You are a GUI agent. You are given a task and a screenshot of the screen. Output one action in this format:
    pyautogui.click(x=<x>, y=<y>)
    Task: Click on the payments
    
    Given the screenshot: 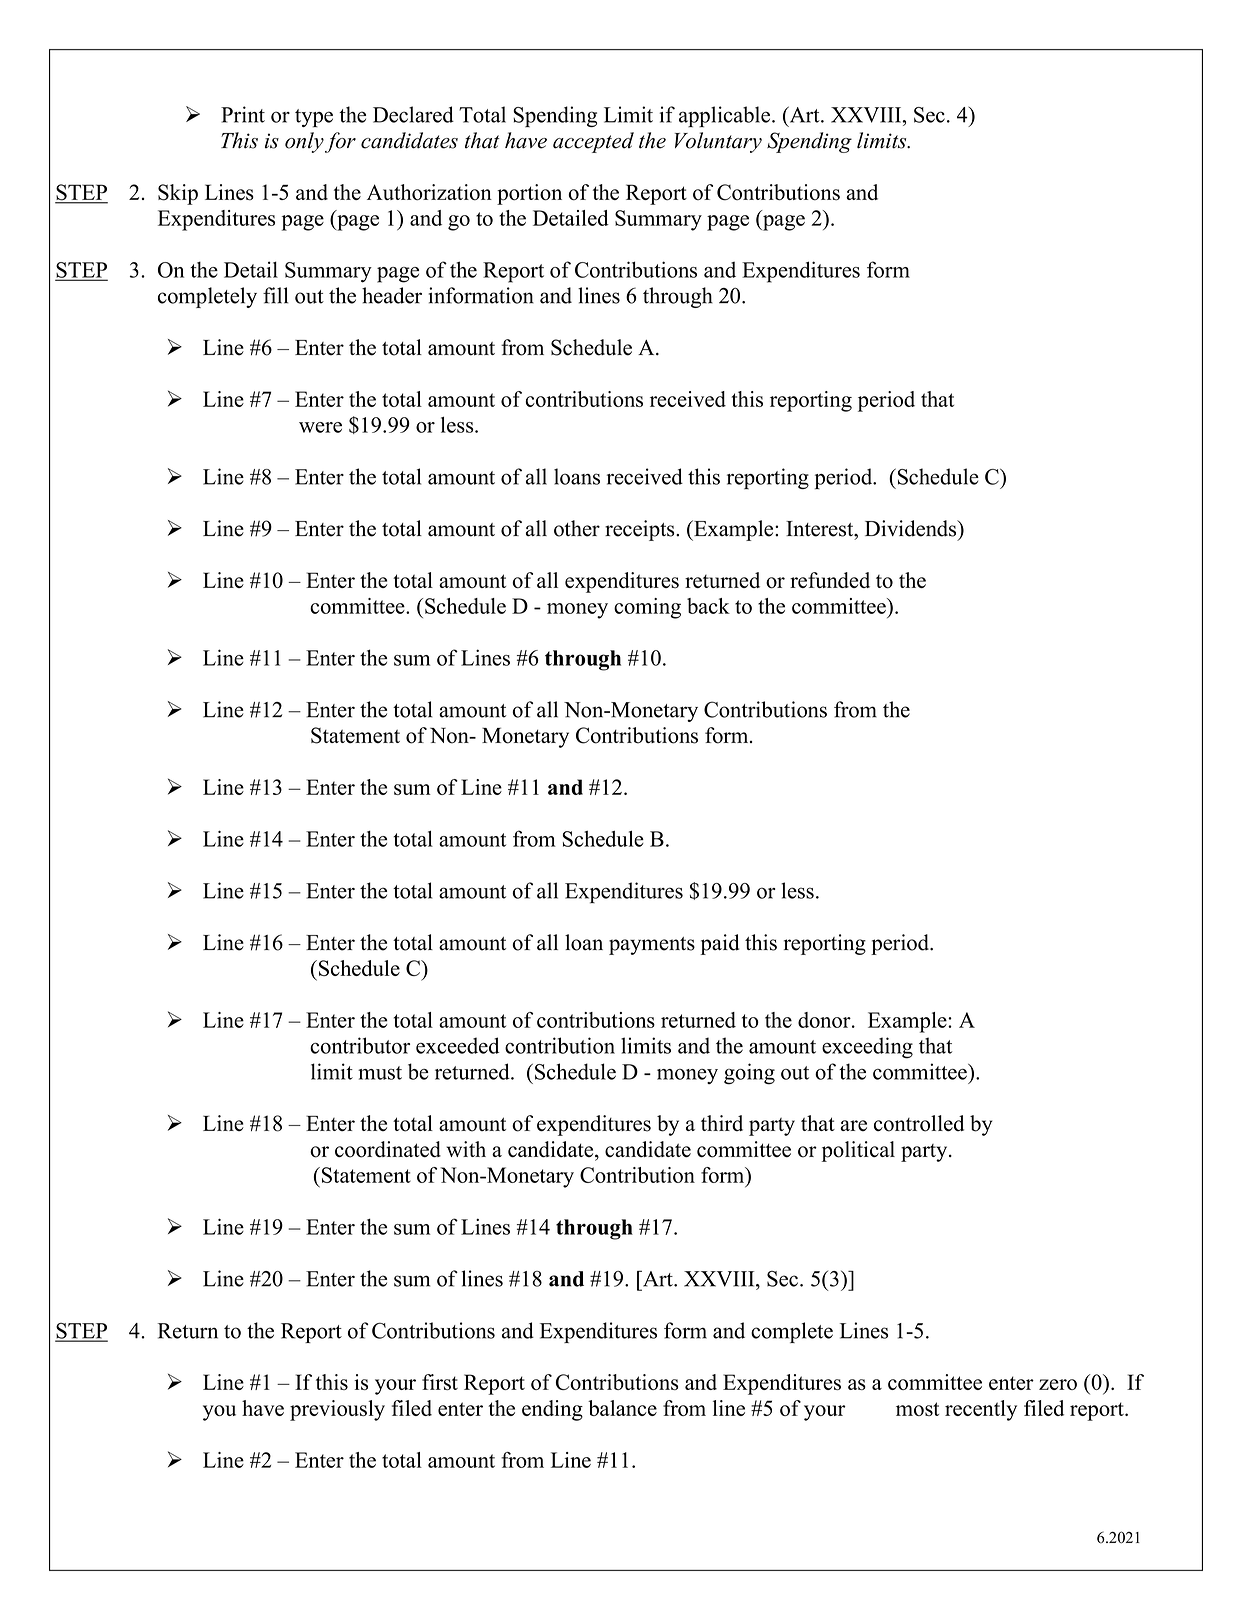 What is the action you would take?
    pyautogui.click(x=652, y=946)
